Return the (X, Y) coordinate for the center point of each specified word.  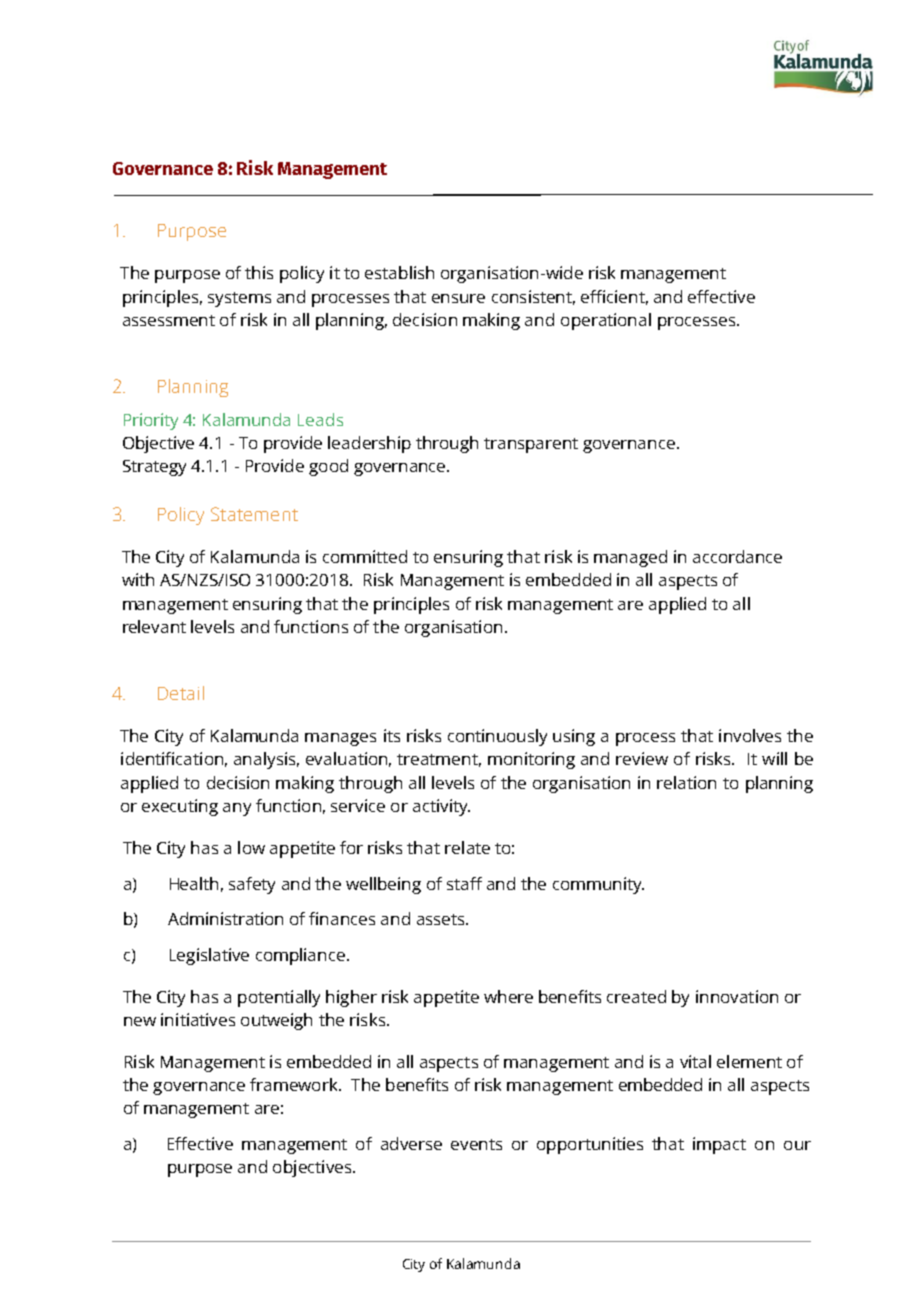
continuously (497, 737)
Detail (181, 693)
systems (239, 299)
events (476, 1144)
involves (750, 735)
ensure (458, 298)
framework (295, 1084)
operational (606, 321)
